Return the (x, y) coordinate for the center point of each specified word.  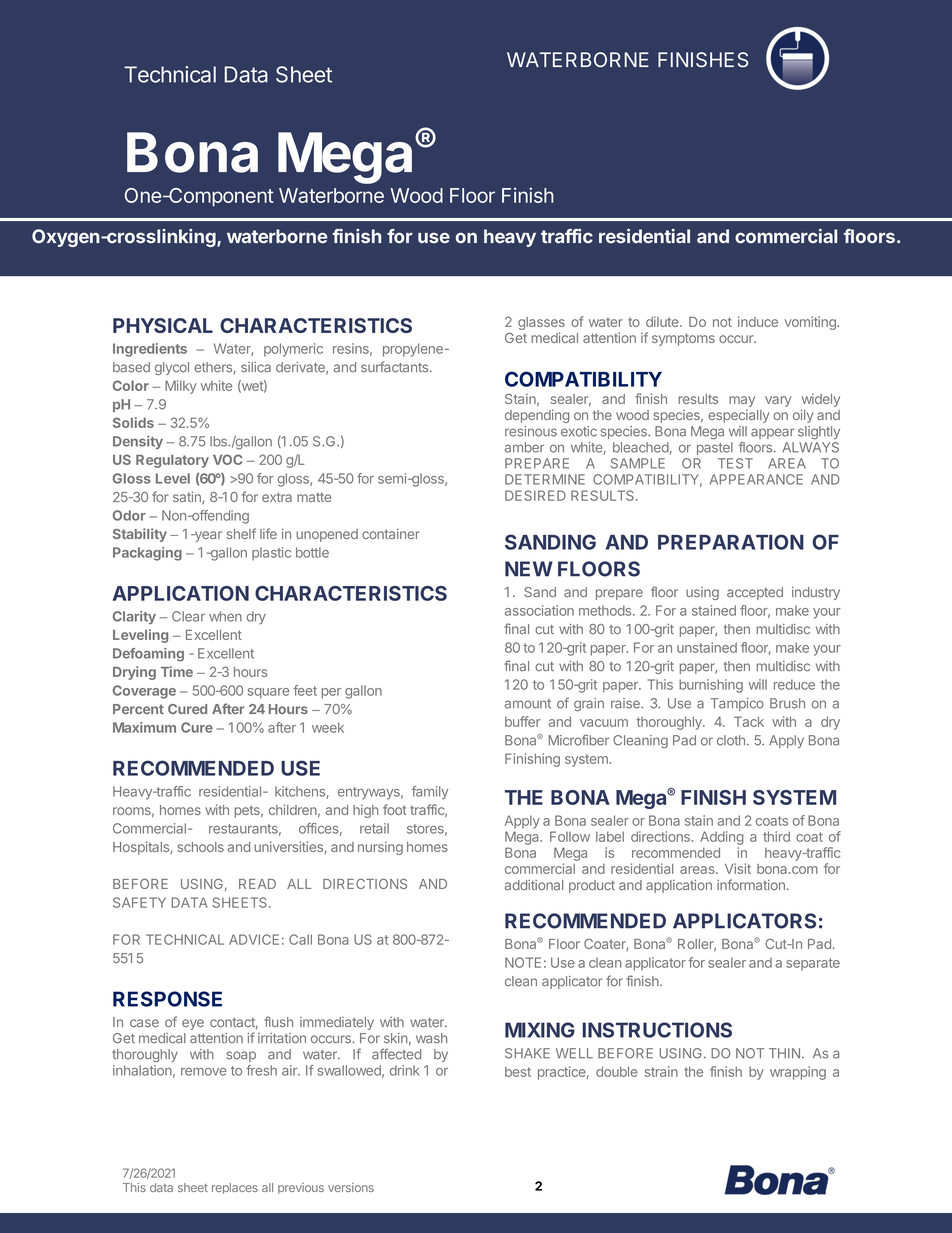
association (539, 610)
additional (534, 885)
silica (256, 367)
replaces (235, 1188)
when (225, 616)
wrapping (798, 1073)
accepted (755, 593)
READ (257, 884)
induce (758, 321)
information (751, 884)
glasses (541, 325)
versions (351, 1187)
